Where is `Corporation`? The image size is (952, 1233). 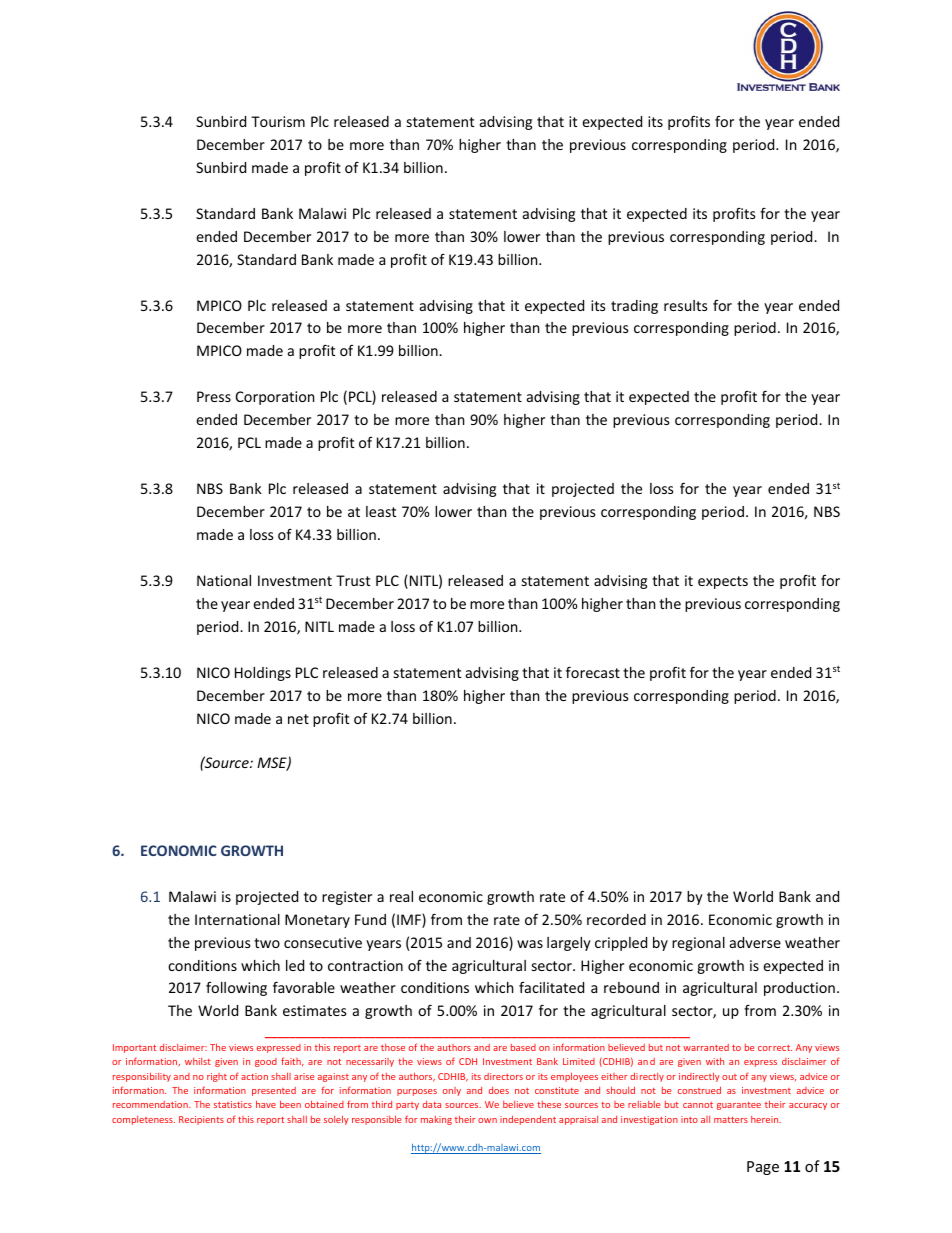
Corporation is located at coordinates (275, 398).
